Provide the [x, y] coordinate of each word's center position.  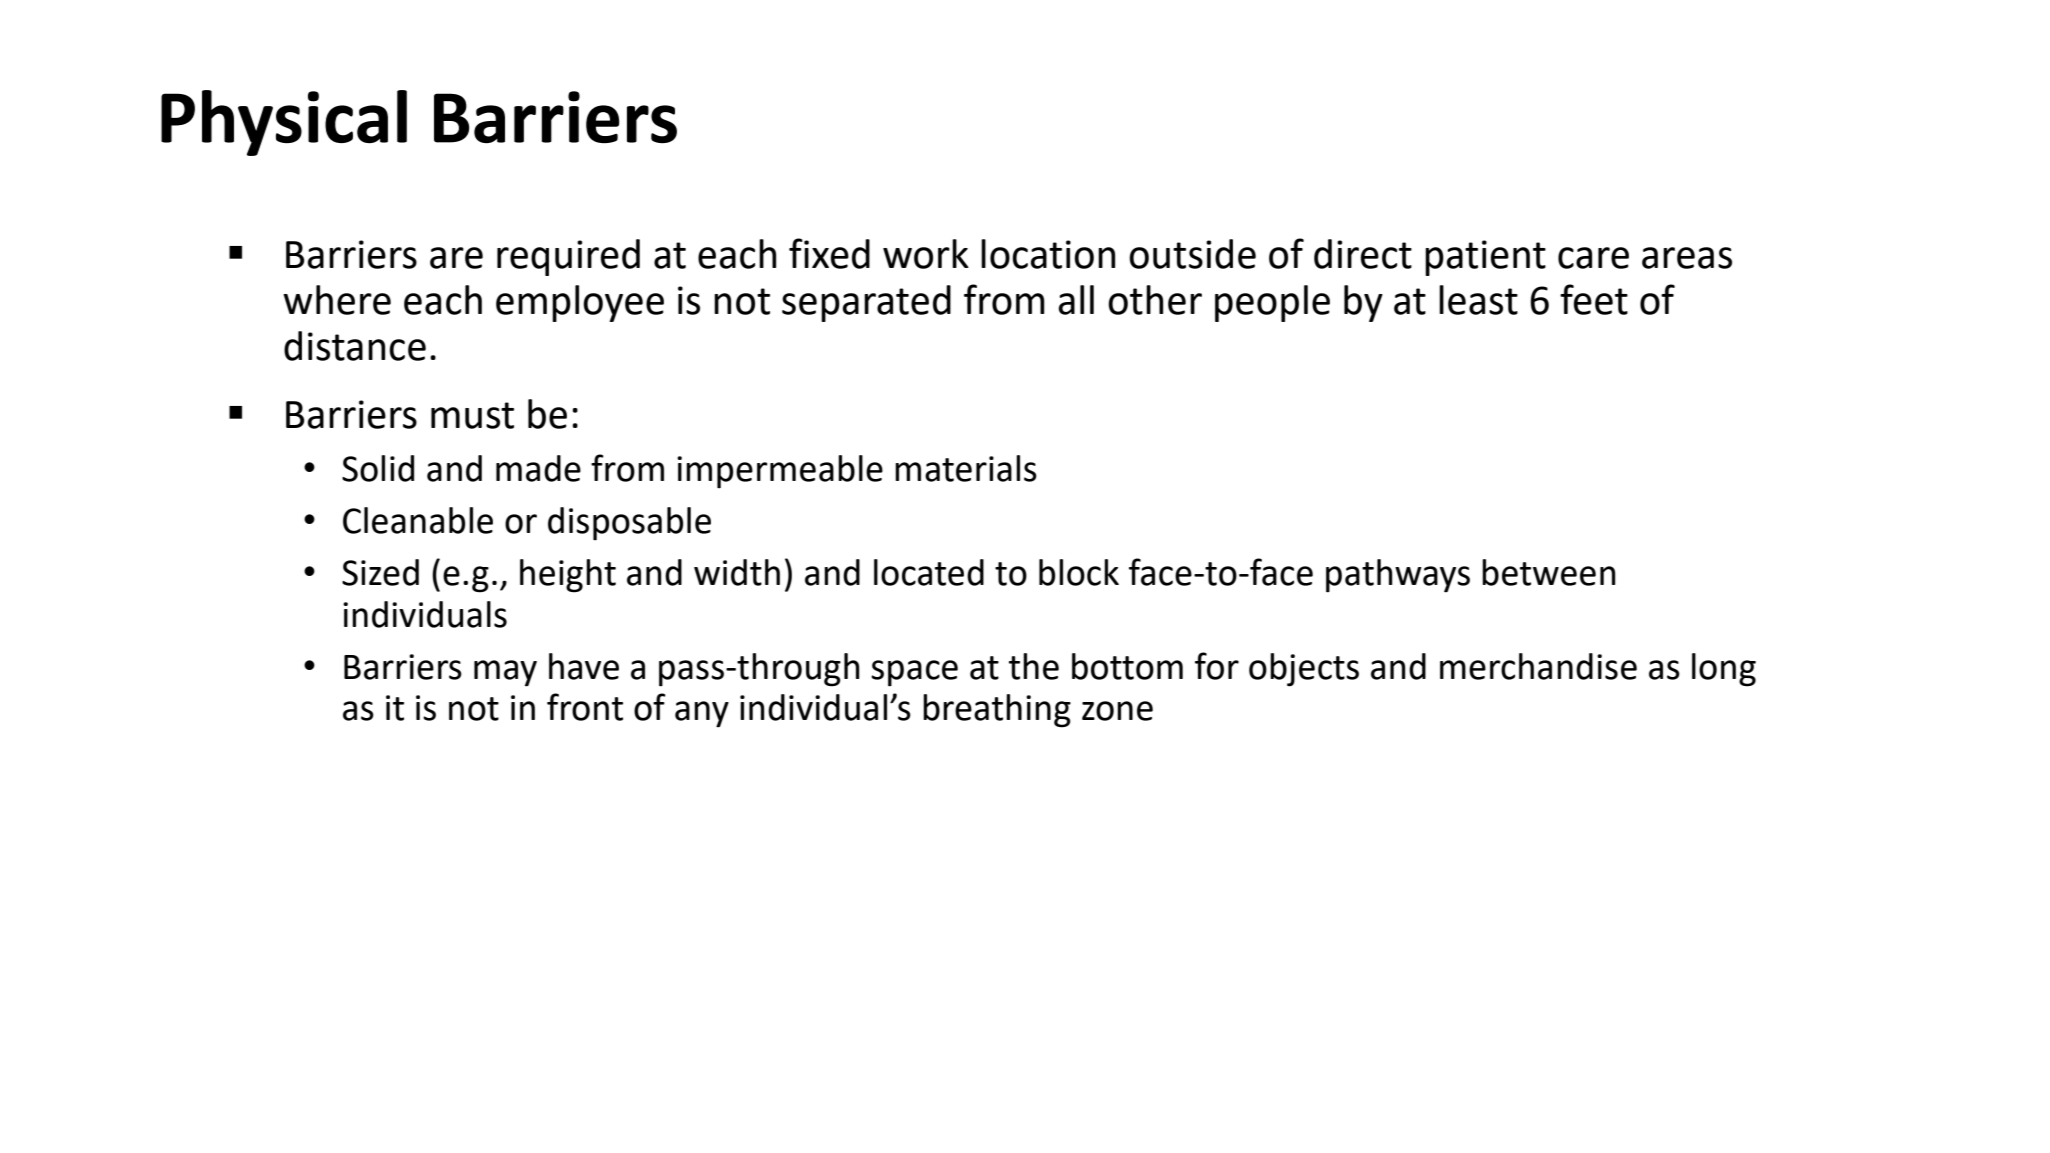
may [505, 673]
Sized [380, 572]
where [337, 300]
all [1076, 300]
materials [966, 468]
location [1048, 254]
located [929, 572]
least [1478, 300]
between [1549, 572]
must [472, 415]
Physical [284, 123]
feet [1594, 299]
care [1593, 258]
